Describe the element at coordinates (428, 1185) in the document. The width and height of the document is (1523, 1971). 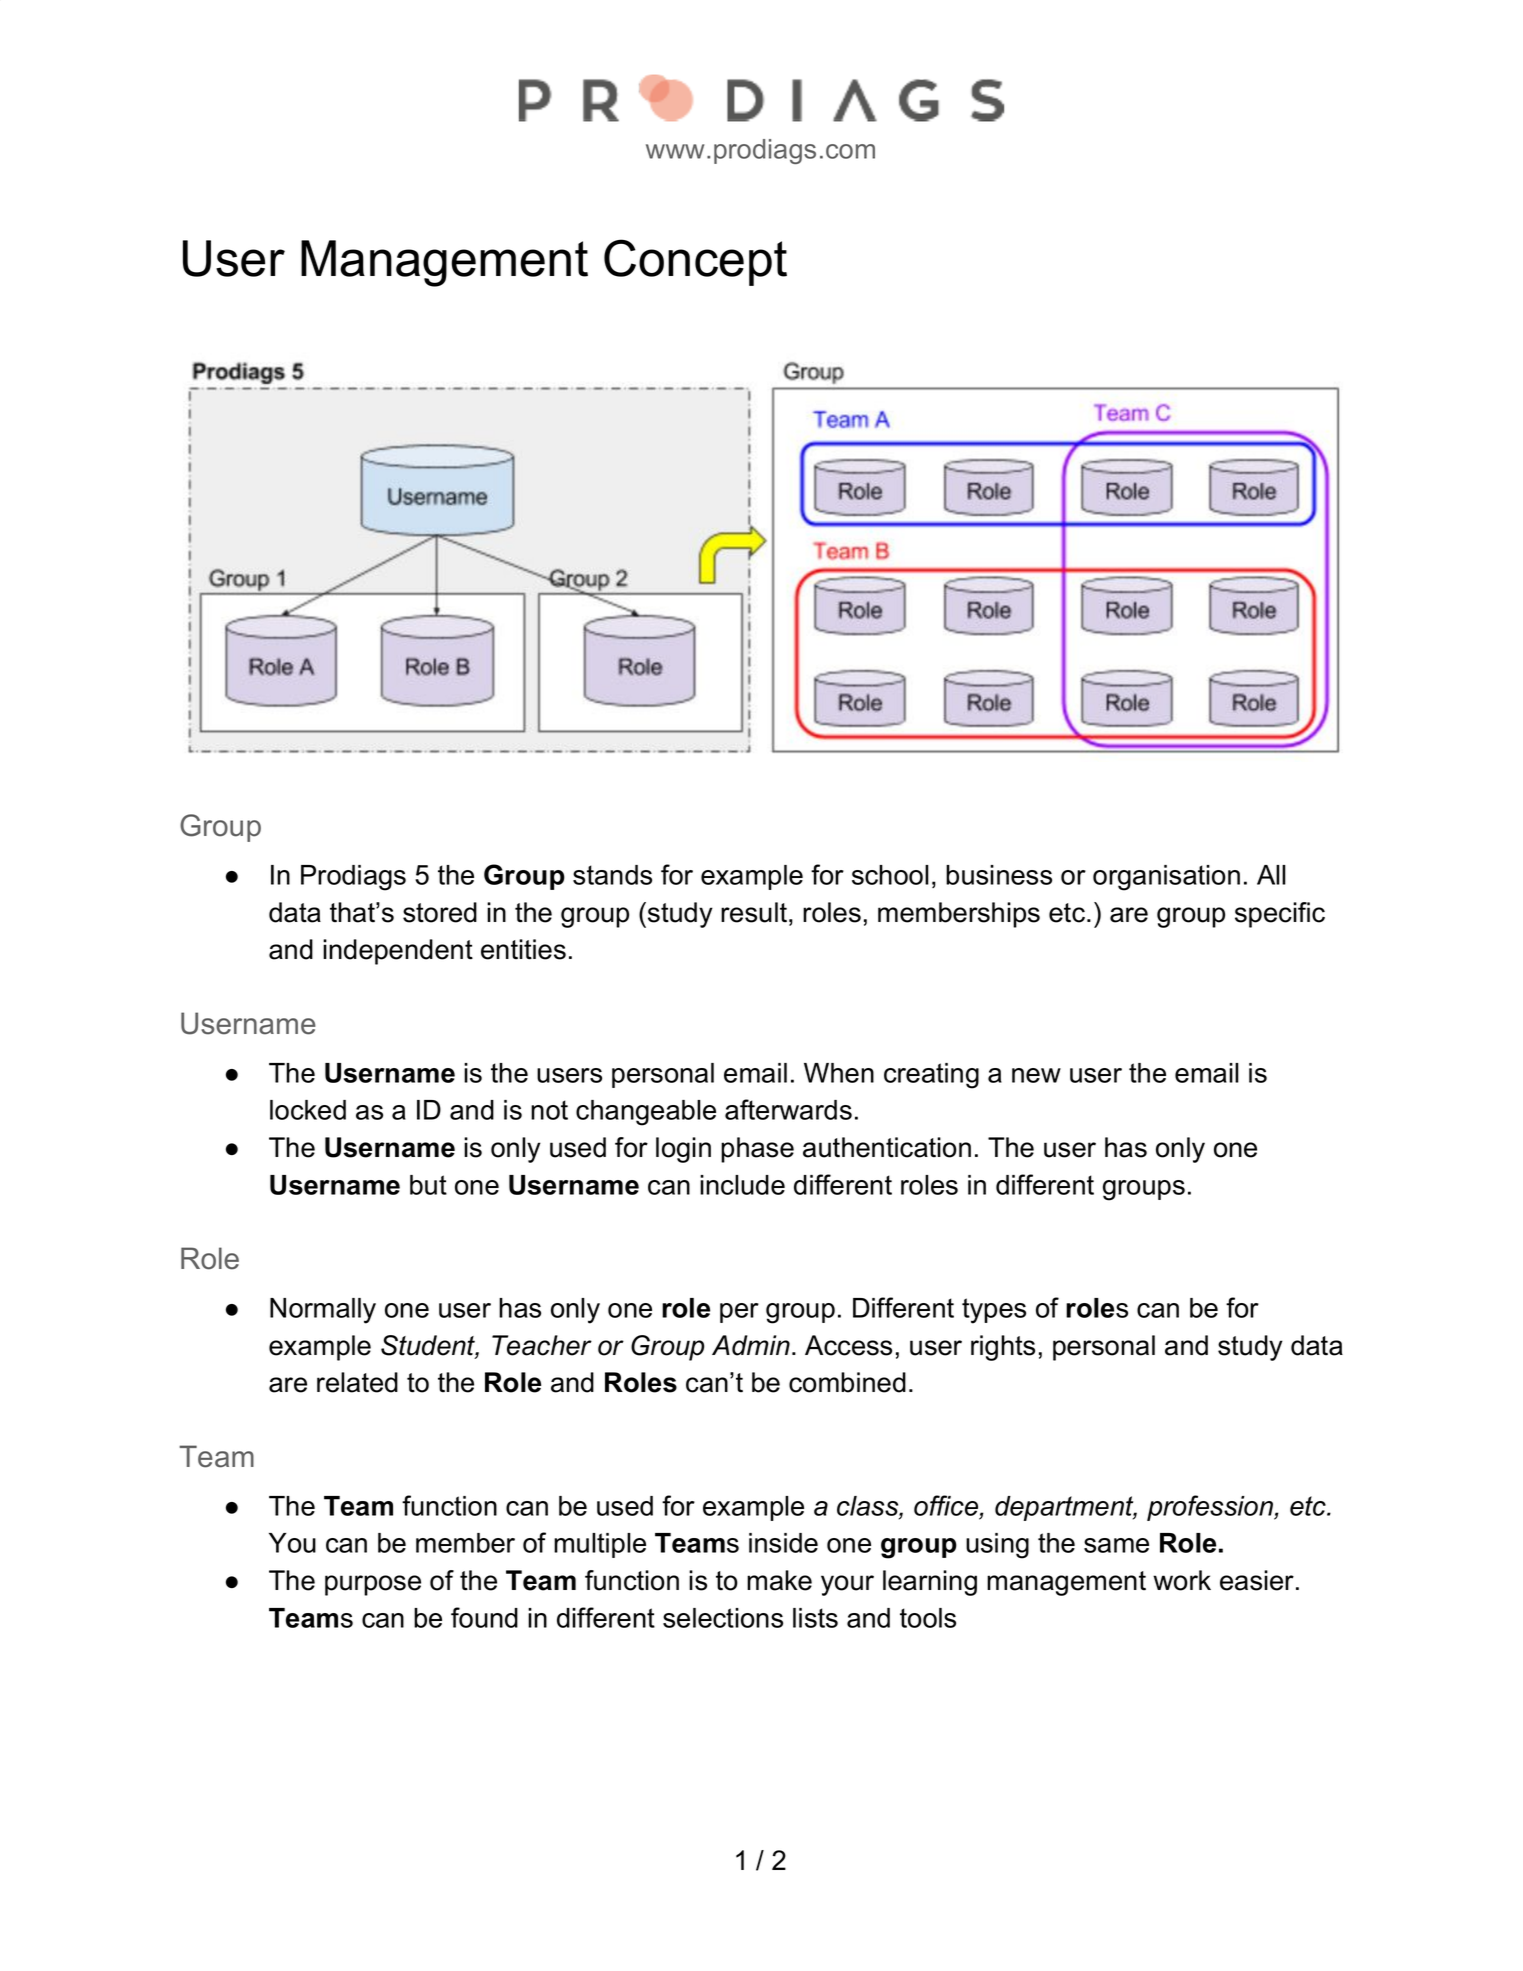
I see `but` at that location.
